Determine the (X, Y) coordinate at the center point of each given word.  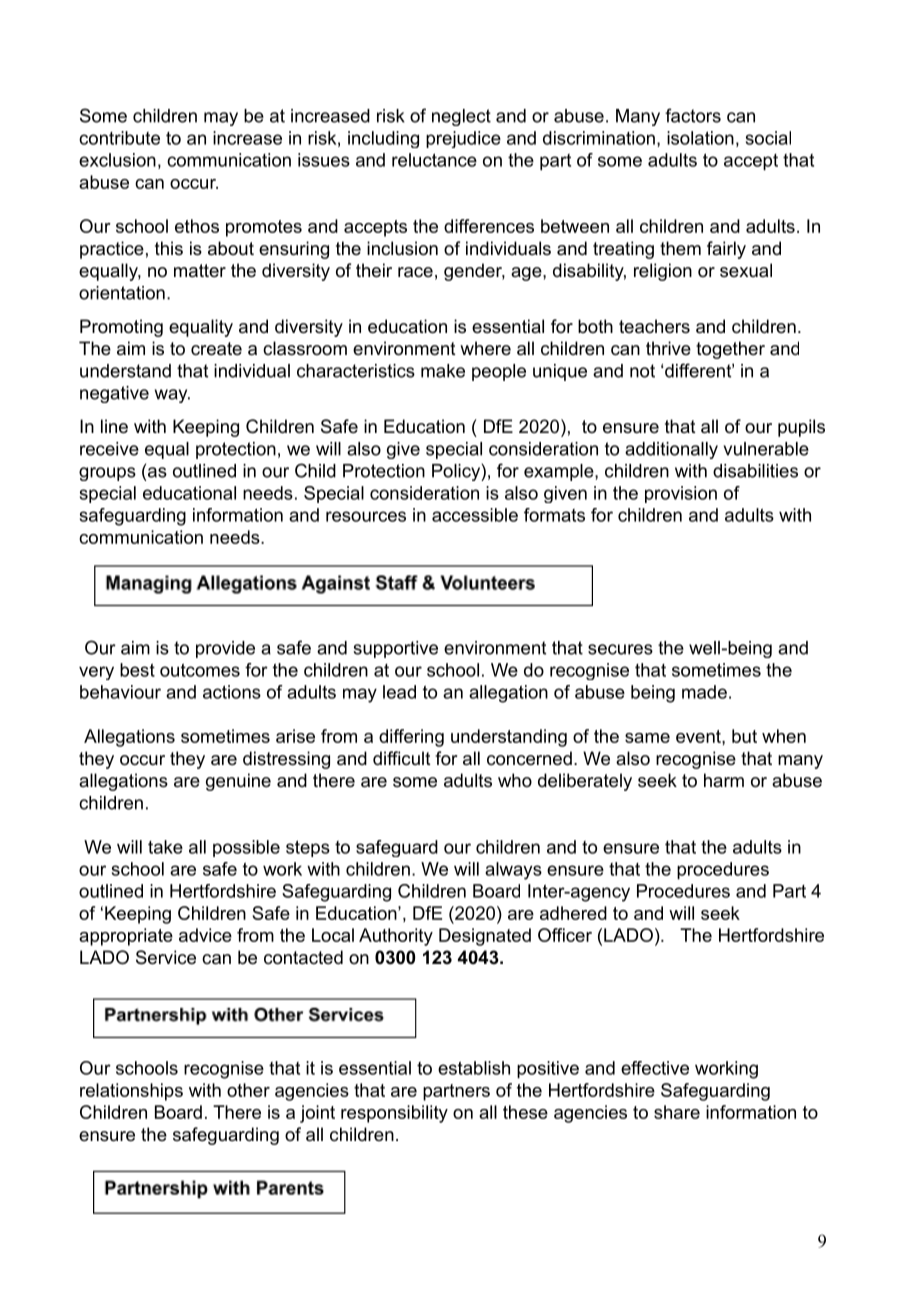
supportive (395, 649)
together (730, 350)
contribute (119, 138)
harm (724, 780)
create (216, 349)
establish (474, 1068)
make (443, 371)
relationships (131, 1092)
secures (620, 649)
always (513, 871)
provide (225, 649)
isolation (700, 138)
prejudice (463, 139)
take (165, 847)
